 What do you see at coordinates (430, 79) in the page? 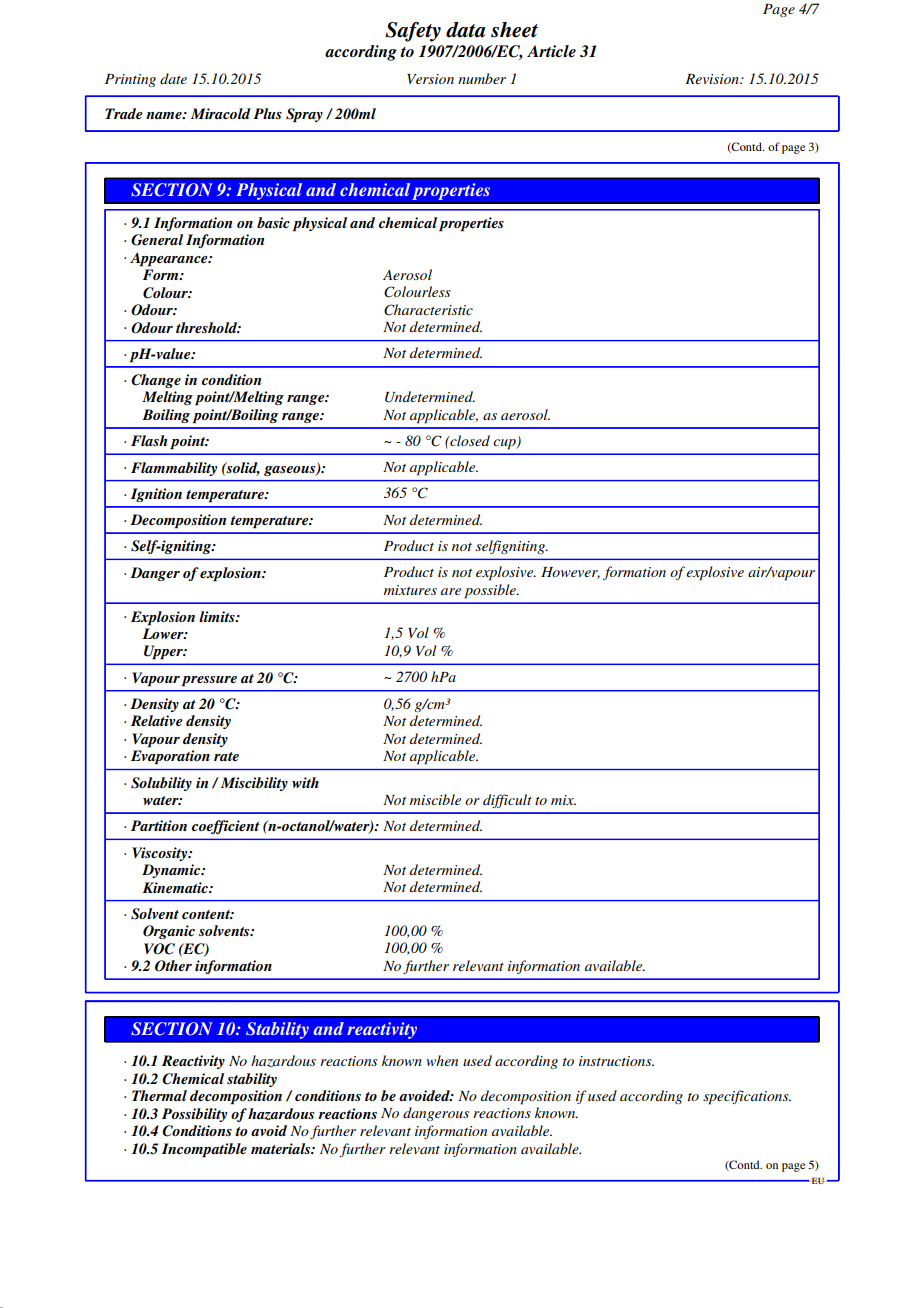
I see `Version` at bounding box center [430, 79].
